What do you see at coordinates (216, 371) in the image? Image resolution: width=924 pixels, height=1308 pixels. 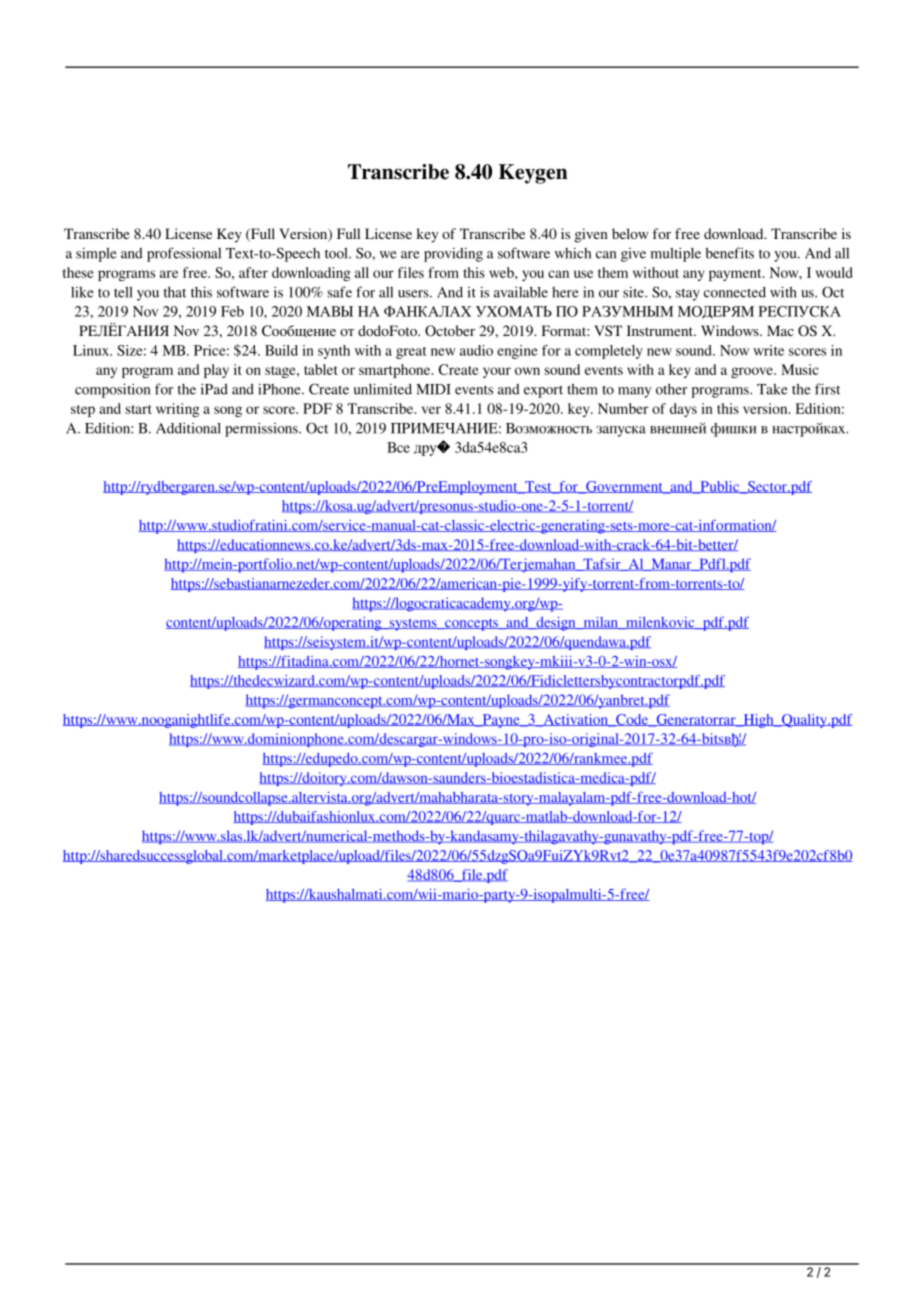 I see `play` at bounding box center [216, 371].
